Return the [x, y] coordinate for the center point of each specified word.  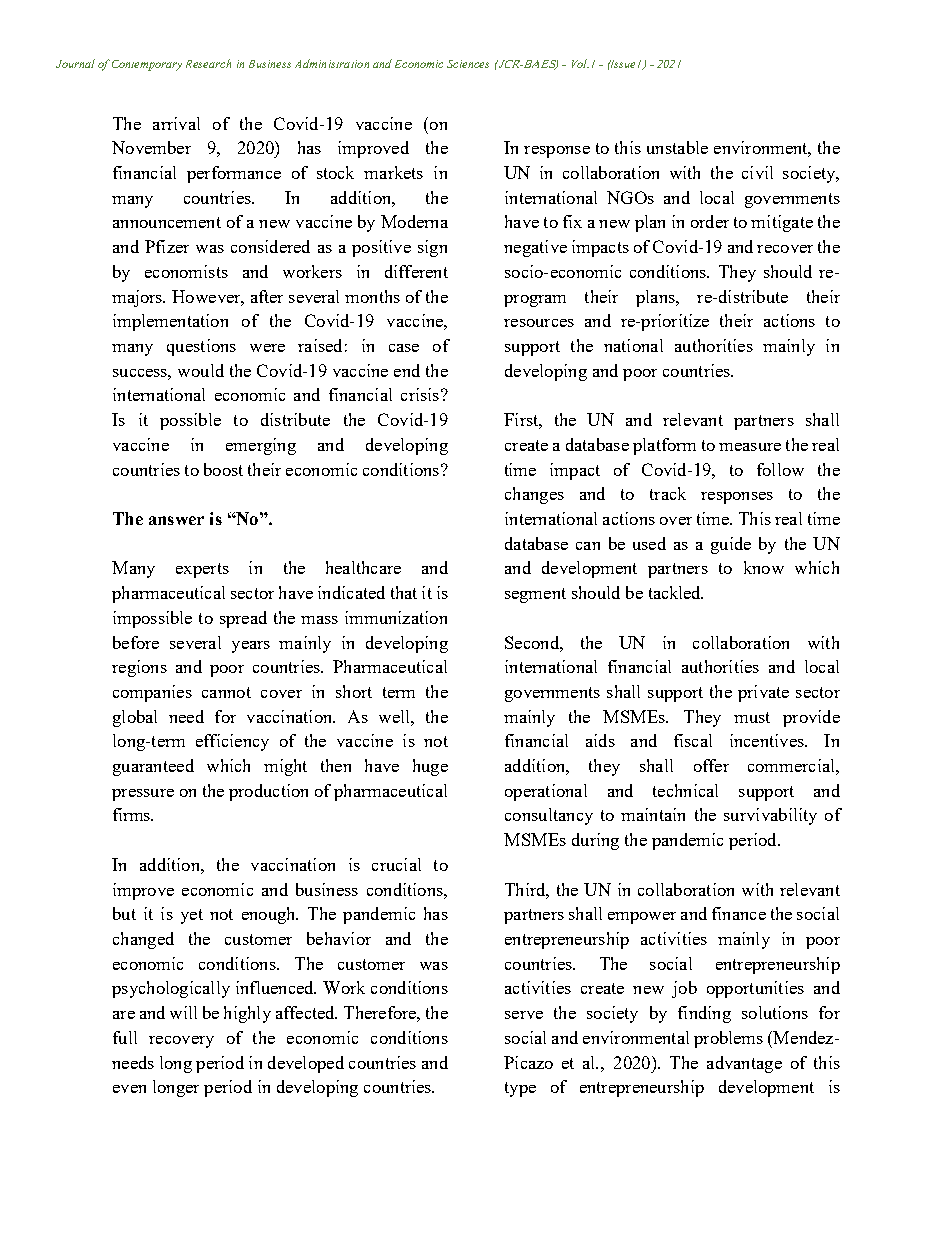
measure [750, 447]
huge [430, 767]
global [135, 718]
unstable [677, 147]
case [404, 348]
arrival [176, 123]
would [201, 370]
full [125, 1037]
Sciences [468, 64]
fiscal [693, 740]
